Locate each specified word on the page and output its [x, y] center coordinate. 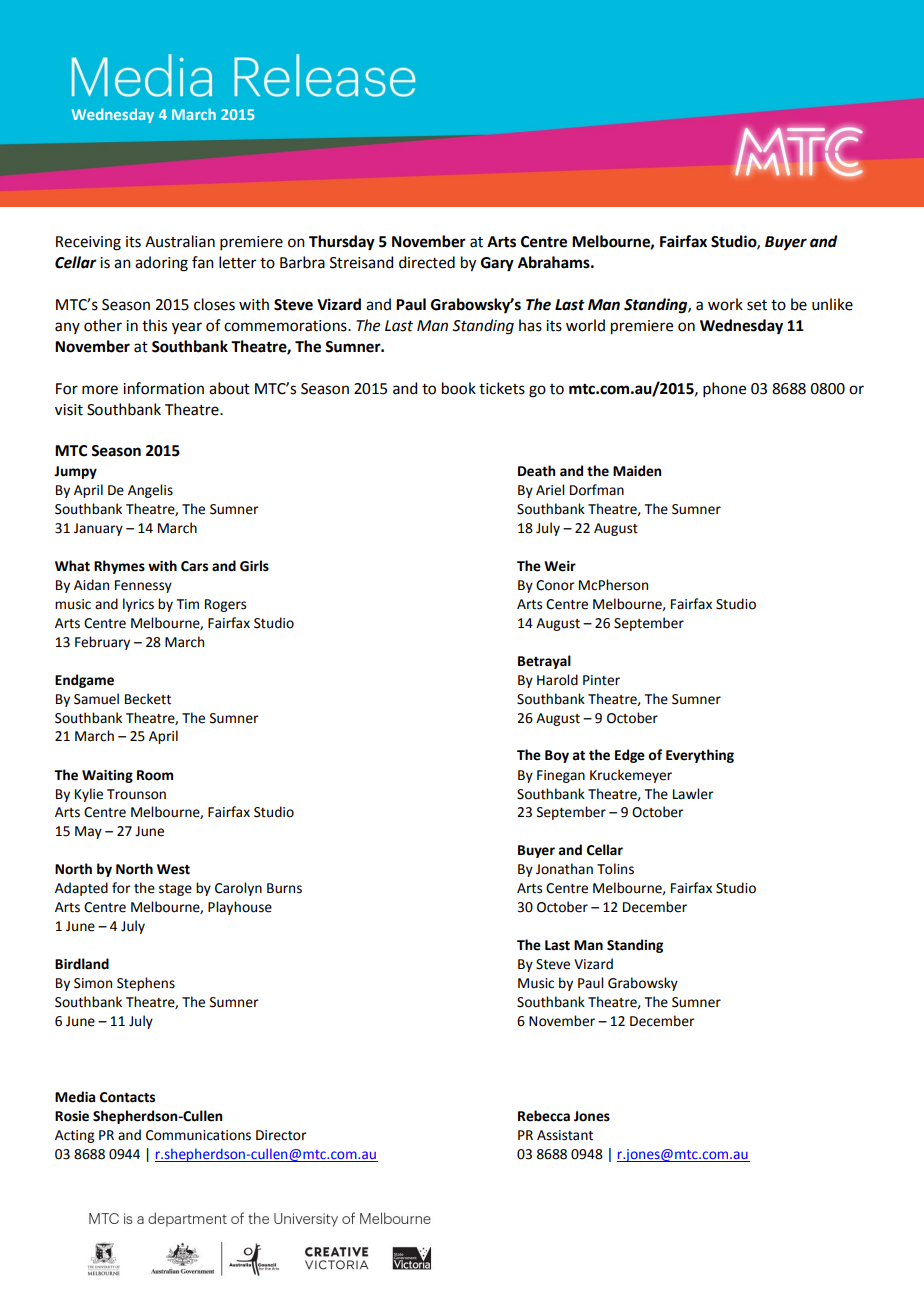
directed [427, 262]
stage [175, 890]
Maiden [637, 471]
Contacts [127, 1097]
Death [536, 471]
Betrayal [544, 662]
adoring [161, 264]
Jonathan [564, 869]
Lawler [693, 794]
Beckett [148, 699]
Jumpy [75, 472]
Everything [700, 756]
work [725, 304]
